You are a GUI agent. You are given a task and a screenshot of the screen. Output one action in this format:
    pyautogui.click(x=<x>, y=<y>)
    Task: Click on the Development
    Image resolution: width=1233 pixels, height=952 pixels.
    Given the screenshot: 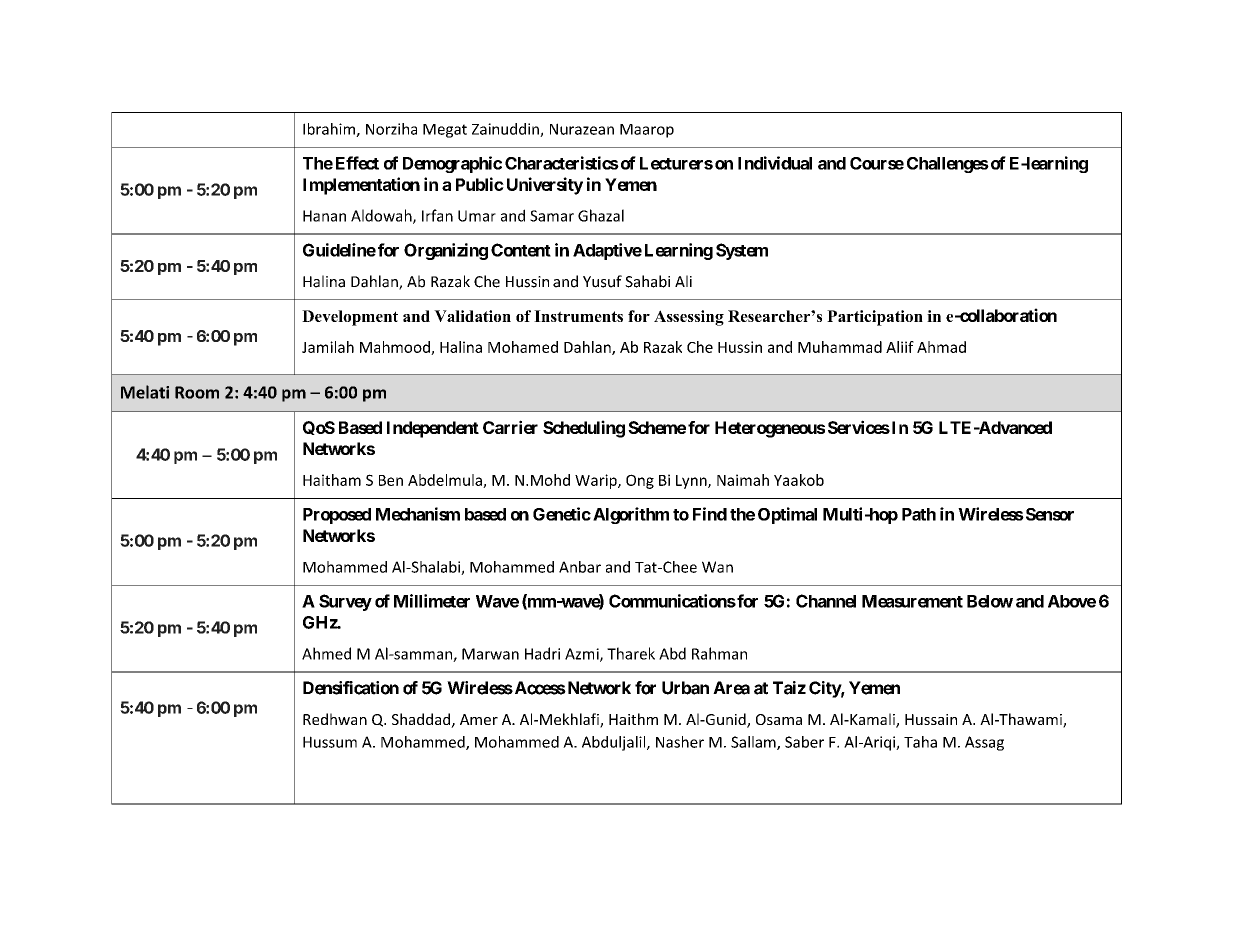 What is the action you would take?
    pyautogui.click(x=350, y=318)
